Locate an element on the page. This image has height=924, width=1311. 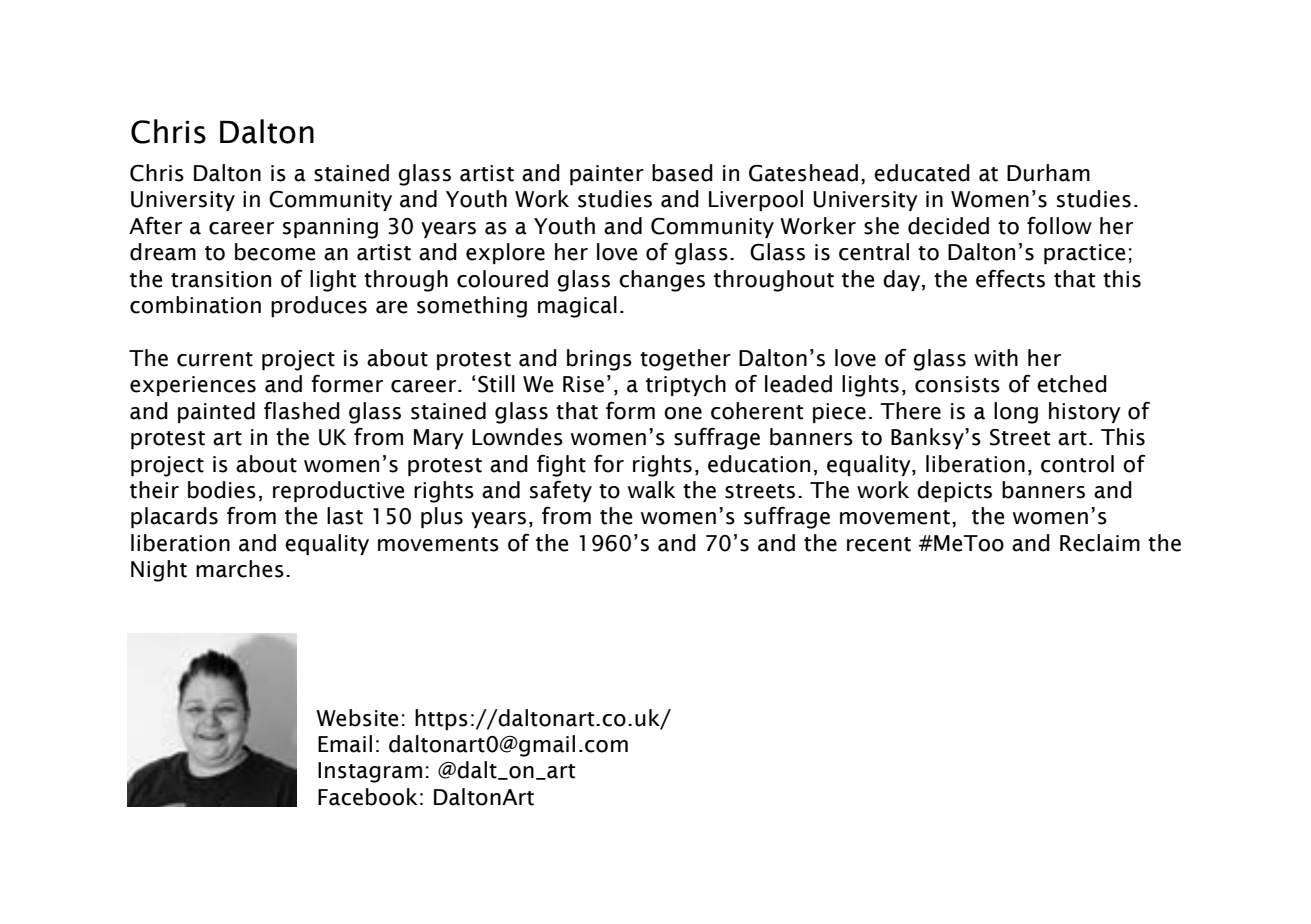
spanning is located at coordinates (330, 228).
